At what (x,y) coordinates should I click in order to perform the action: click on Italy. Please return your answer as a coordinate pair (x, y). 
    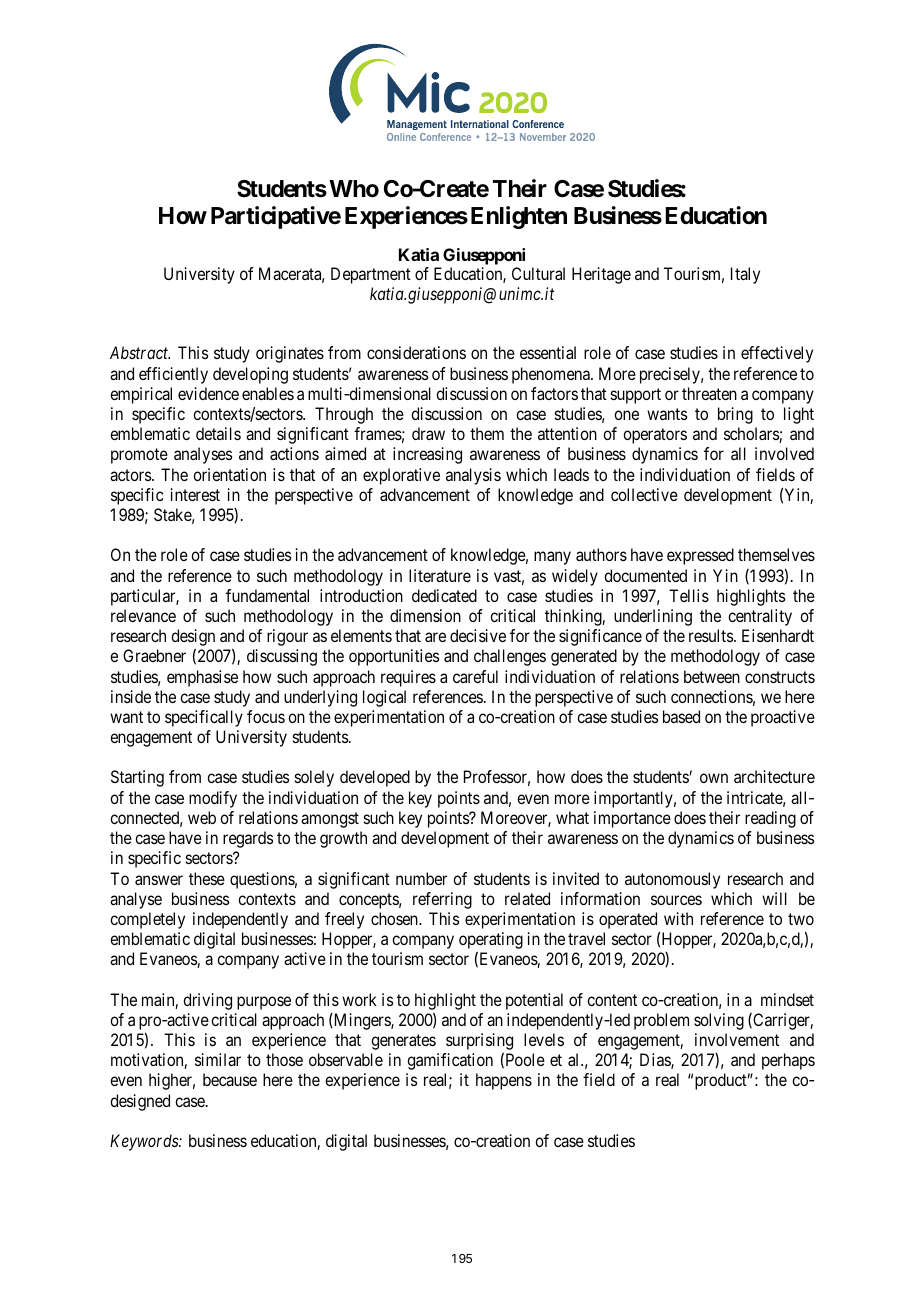
    Looking at the image, I should click on (745, 275).
